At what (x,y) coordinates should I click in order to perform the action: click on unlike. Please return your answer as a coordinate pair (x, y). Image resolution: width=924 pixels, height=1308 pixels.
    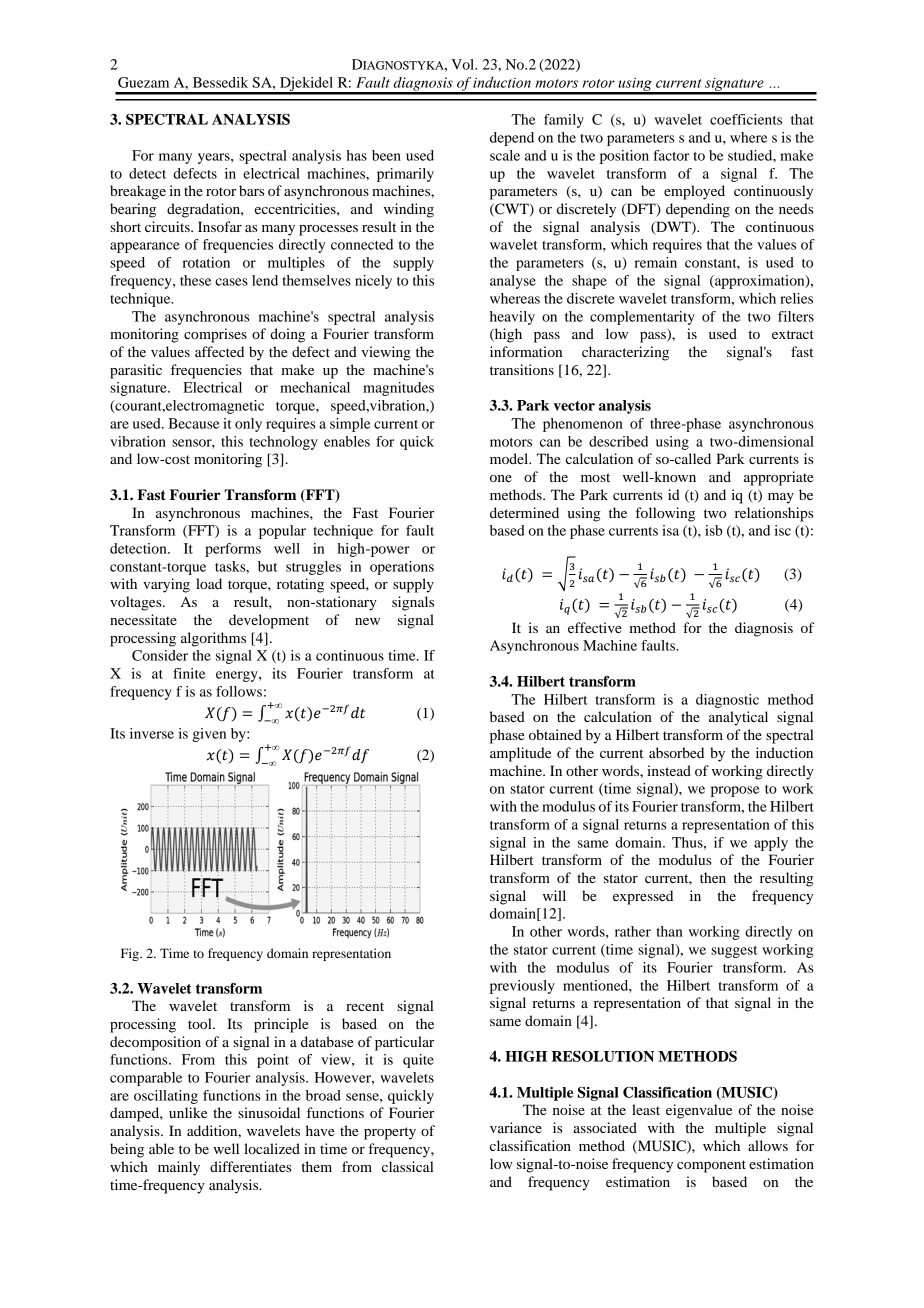
    Looking at the image, I should click on (188, 1112).
